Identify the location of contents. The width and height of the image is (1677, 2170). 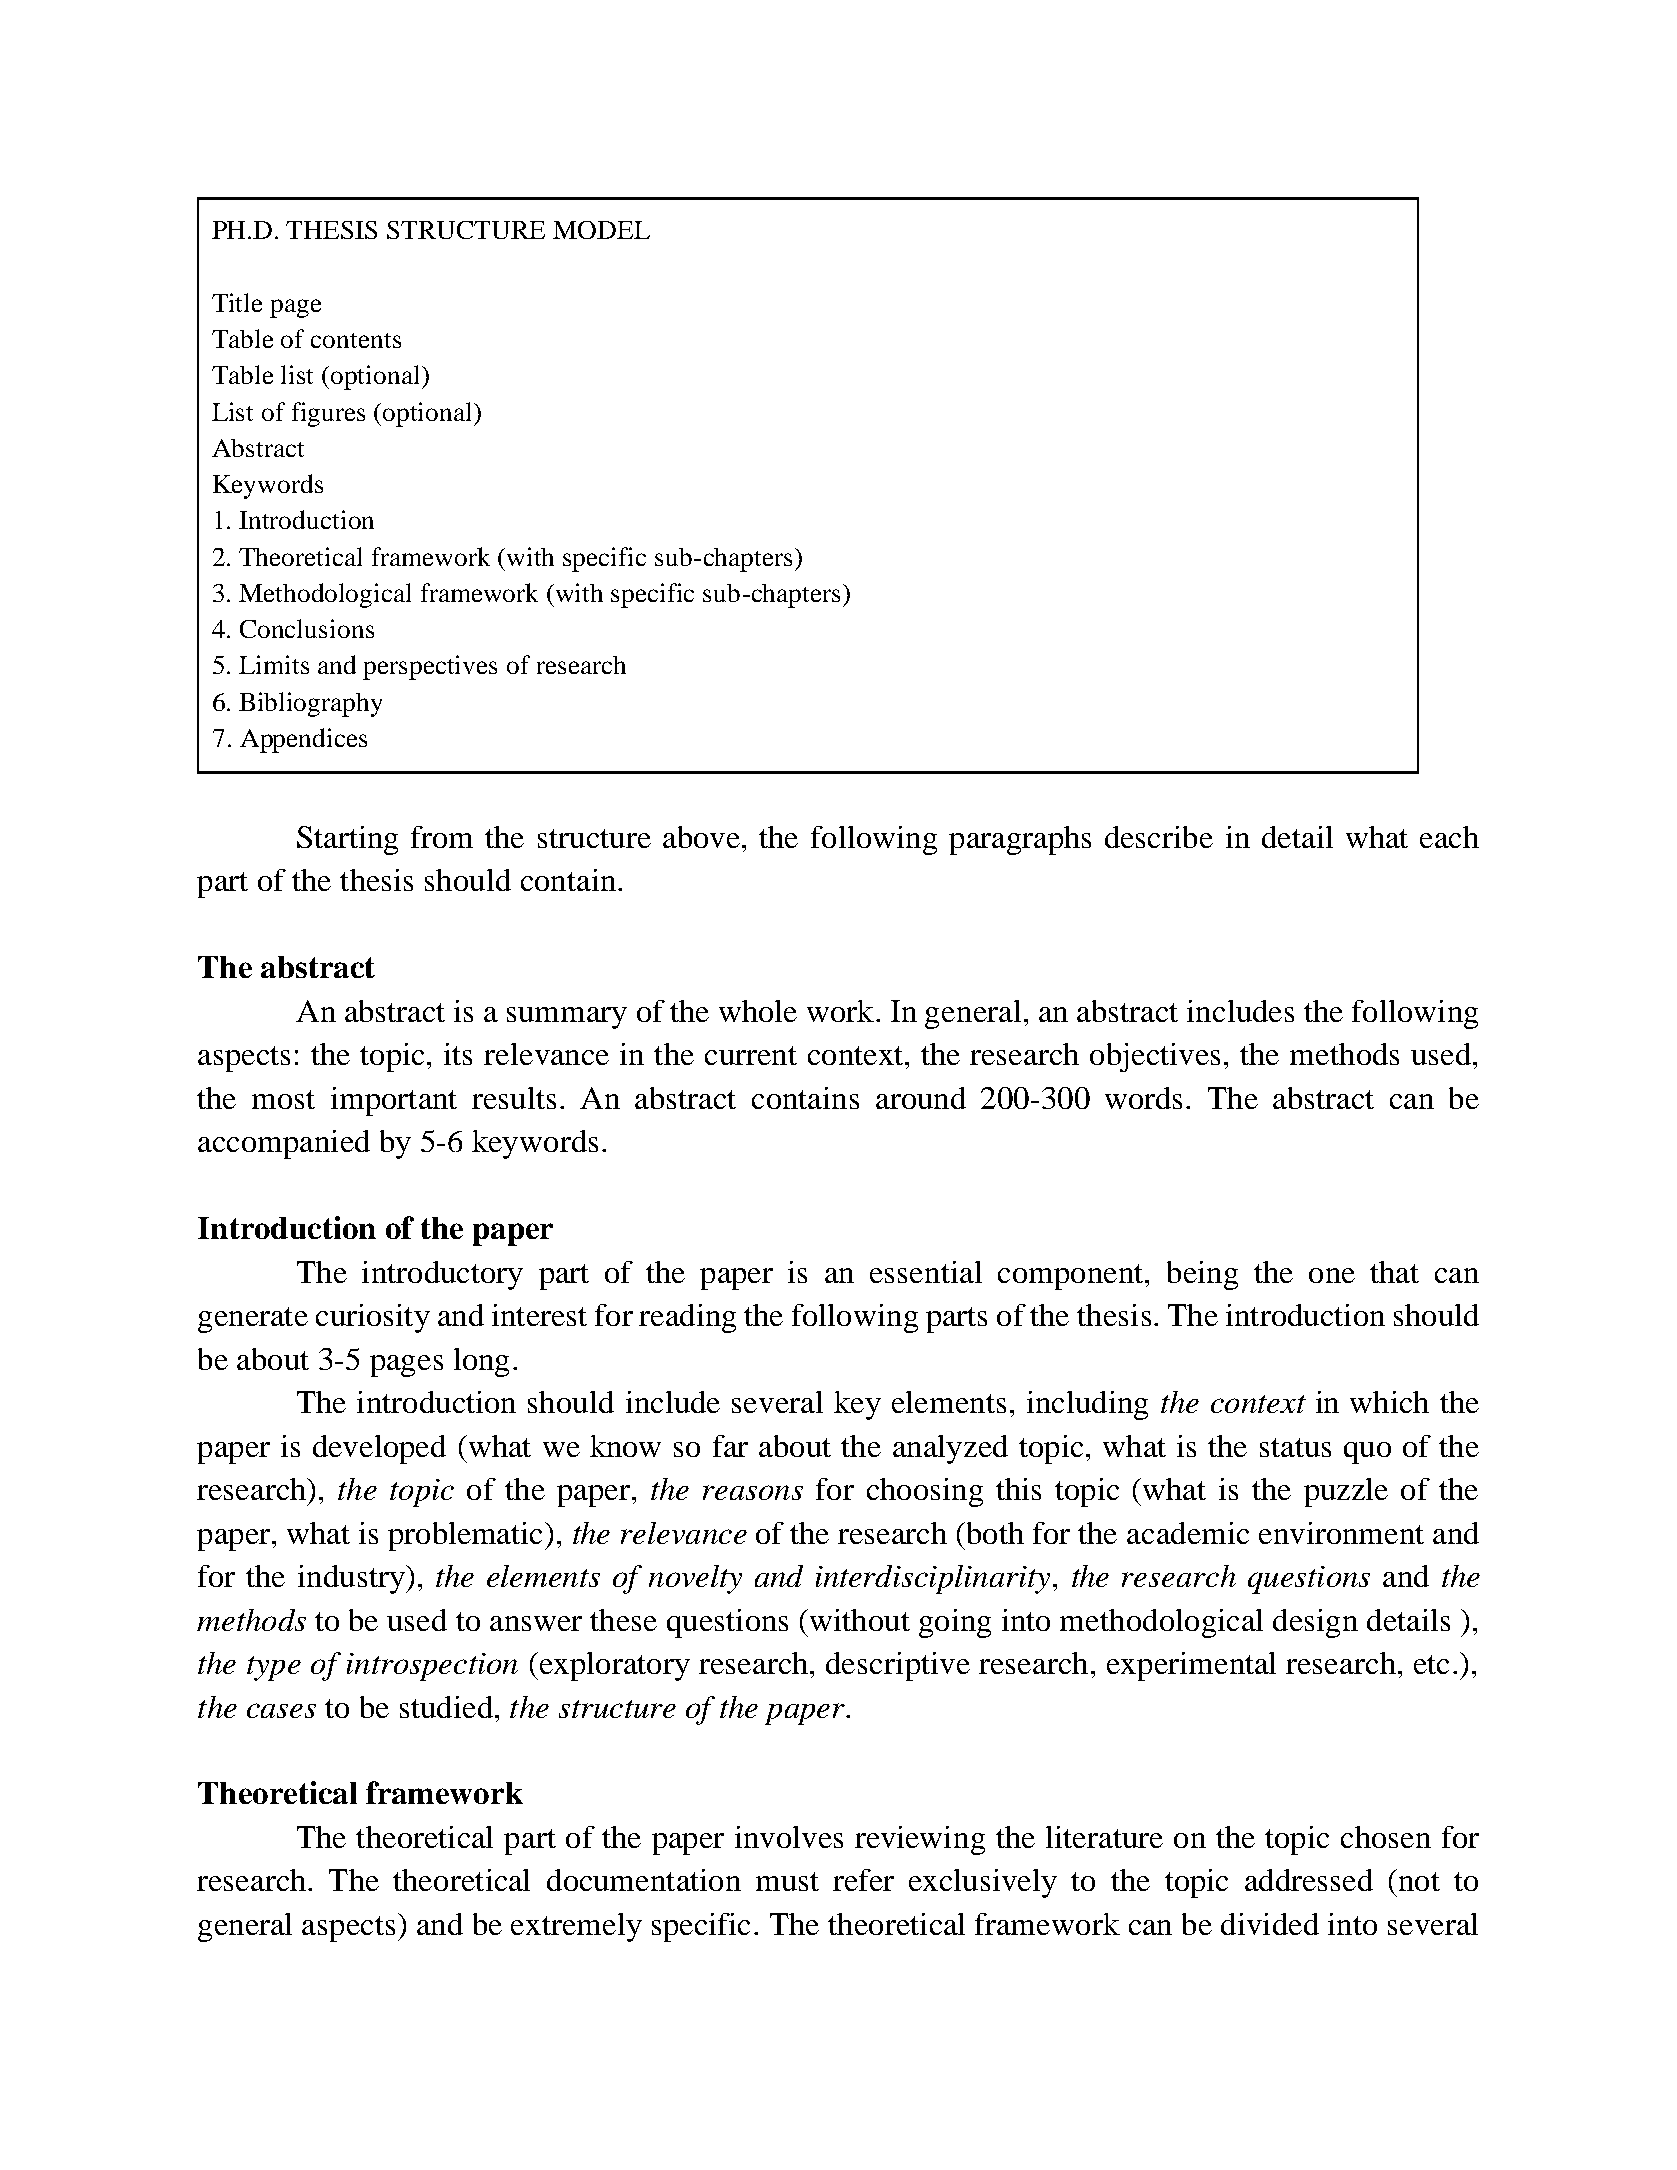
(356, 340).
